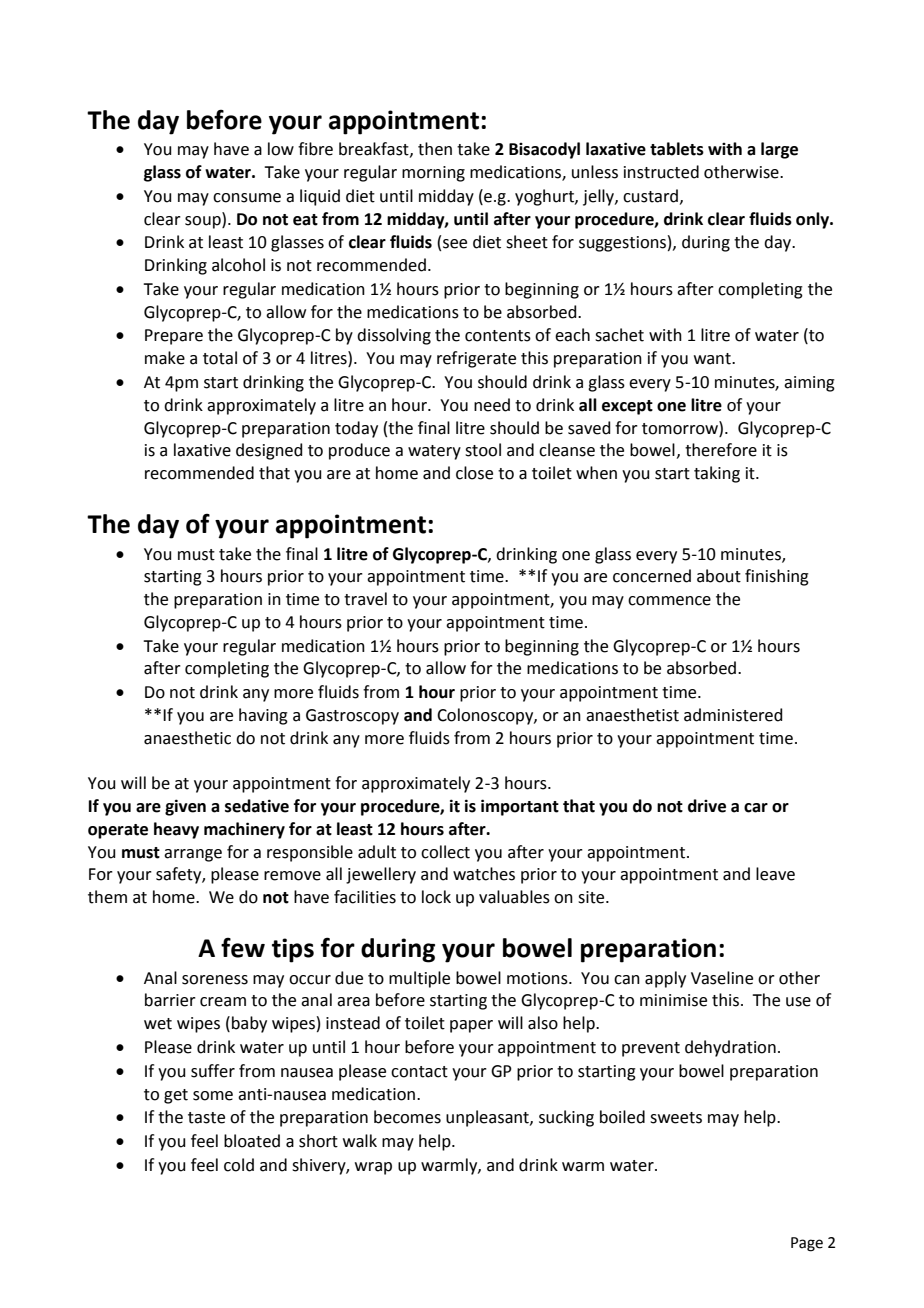  What do you see at coordinates (239, 1165) in the document?
I see `cold` at bounding box center [239, 1165].
